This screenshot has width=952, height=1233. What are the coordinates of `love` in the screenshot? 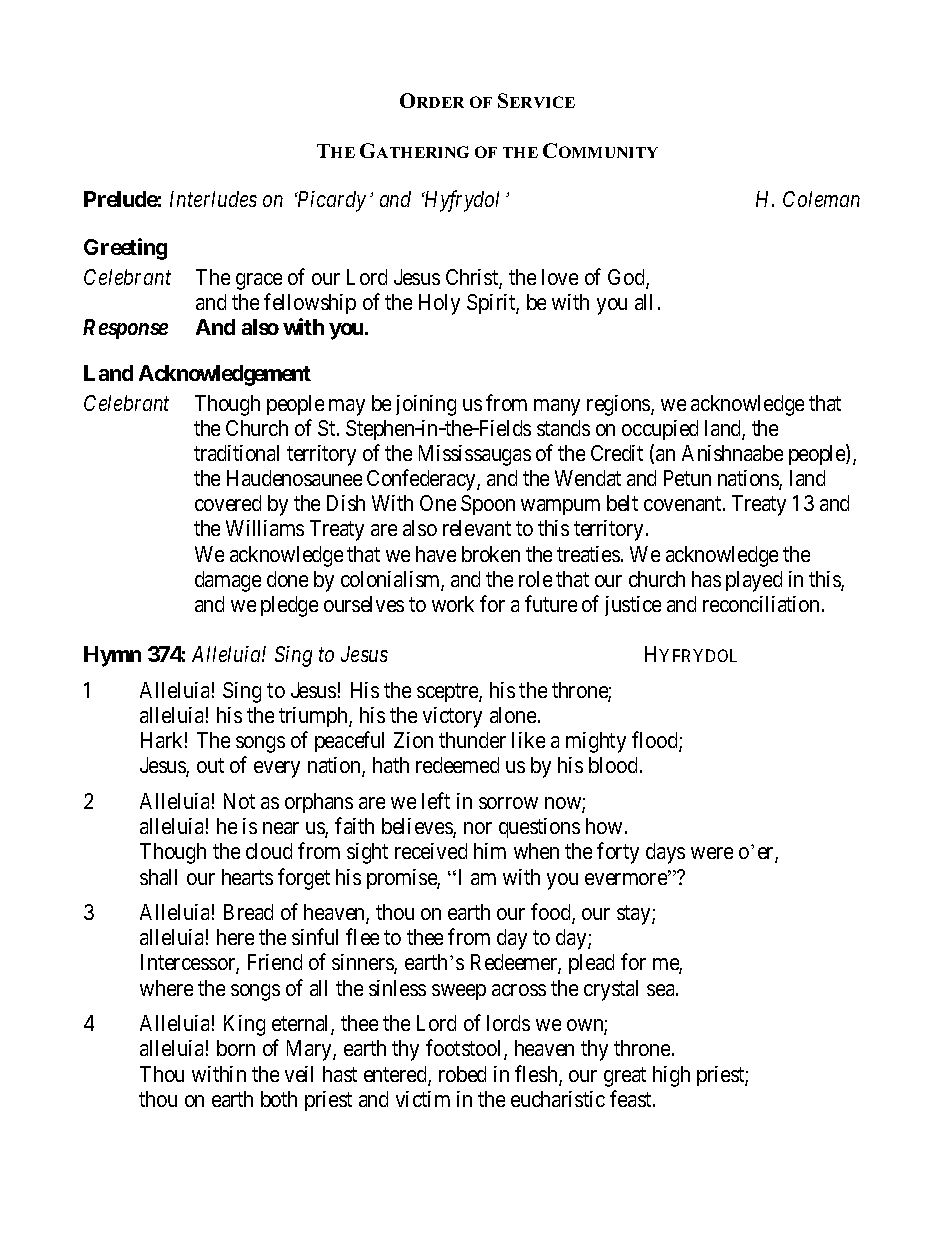 It's located at (560, 277).
